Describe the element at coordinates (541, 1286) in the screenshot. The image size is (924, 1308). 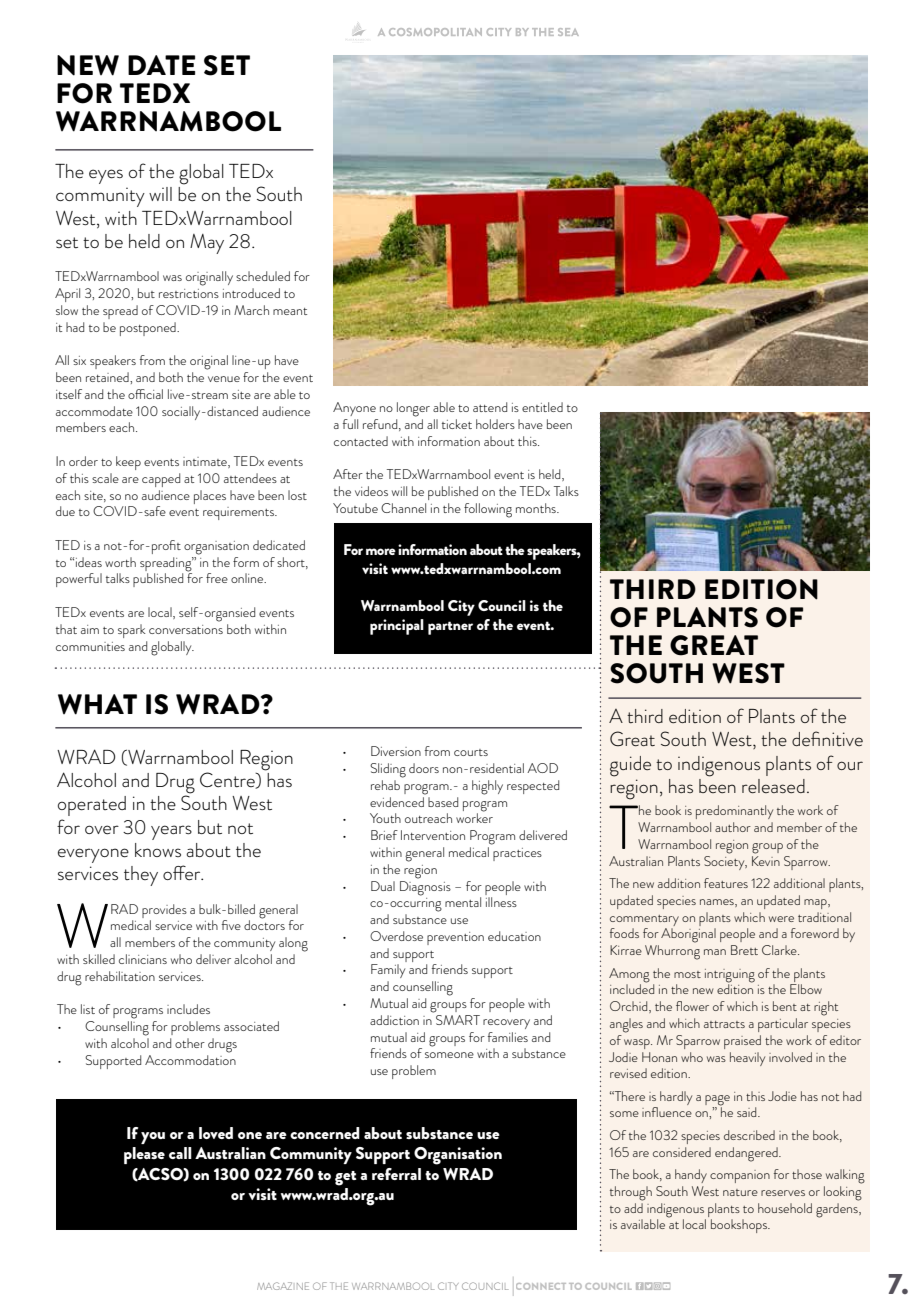
I see `CONNECT` at that location.
